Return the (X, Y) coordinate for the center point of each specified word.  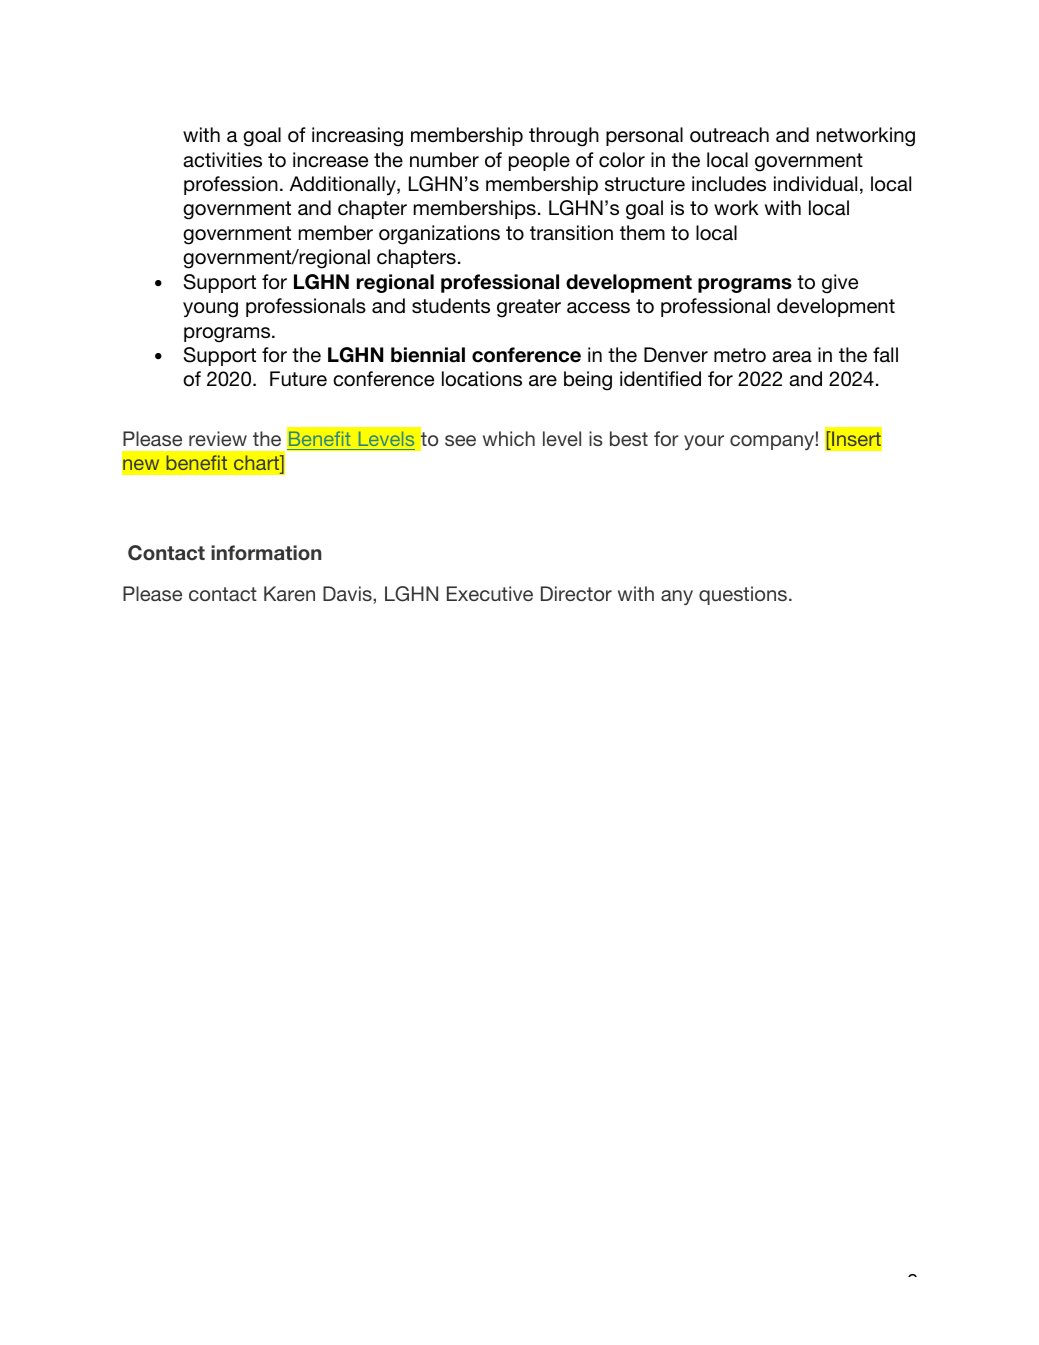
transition (571, 233)
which (509, 438)
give (840, 284)
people (539, 161)
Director (576, 593)
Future (298, 379)
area (792, 357)
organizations (439, 235)
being (588, 381)
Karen (289, 593)
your (704, 442)
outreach (729, 135)
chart (258, 464)
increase (330, 160)
